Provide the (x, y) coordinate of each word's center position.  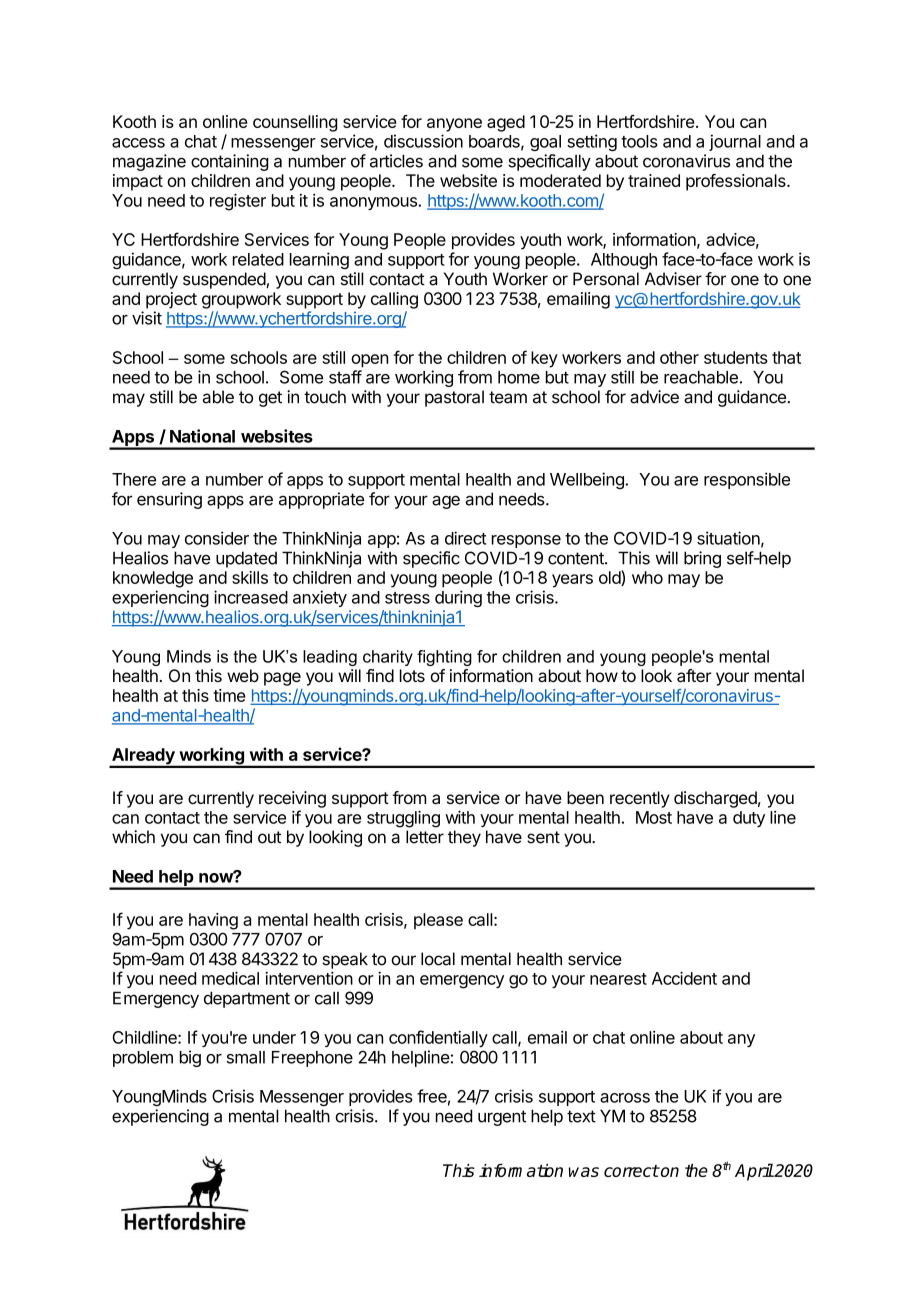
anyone (454, 125)
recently (640, 799)
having (213, 921)
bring (702, 559)
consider (217, 538)
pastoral (454, 398)
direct (465, 538)
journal (735, 142)
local (438, 959)
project (171, 300)
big (190, 1058)
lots (412, 675)
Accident (684, 978)
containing (229, 162)
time (229, 695)
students (736, 357)
